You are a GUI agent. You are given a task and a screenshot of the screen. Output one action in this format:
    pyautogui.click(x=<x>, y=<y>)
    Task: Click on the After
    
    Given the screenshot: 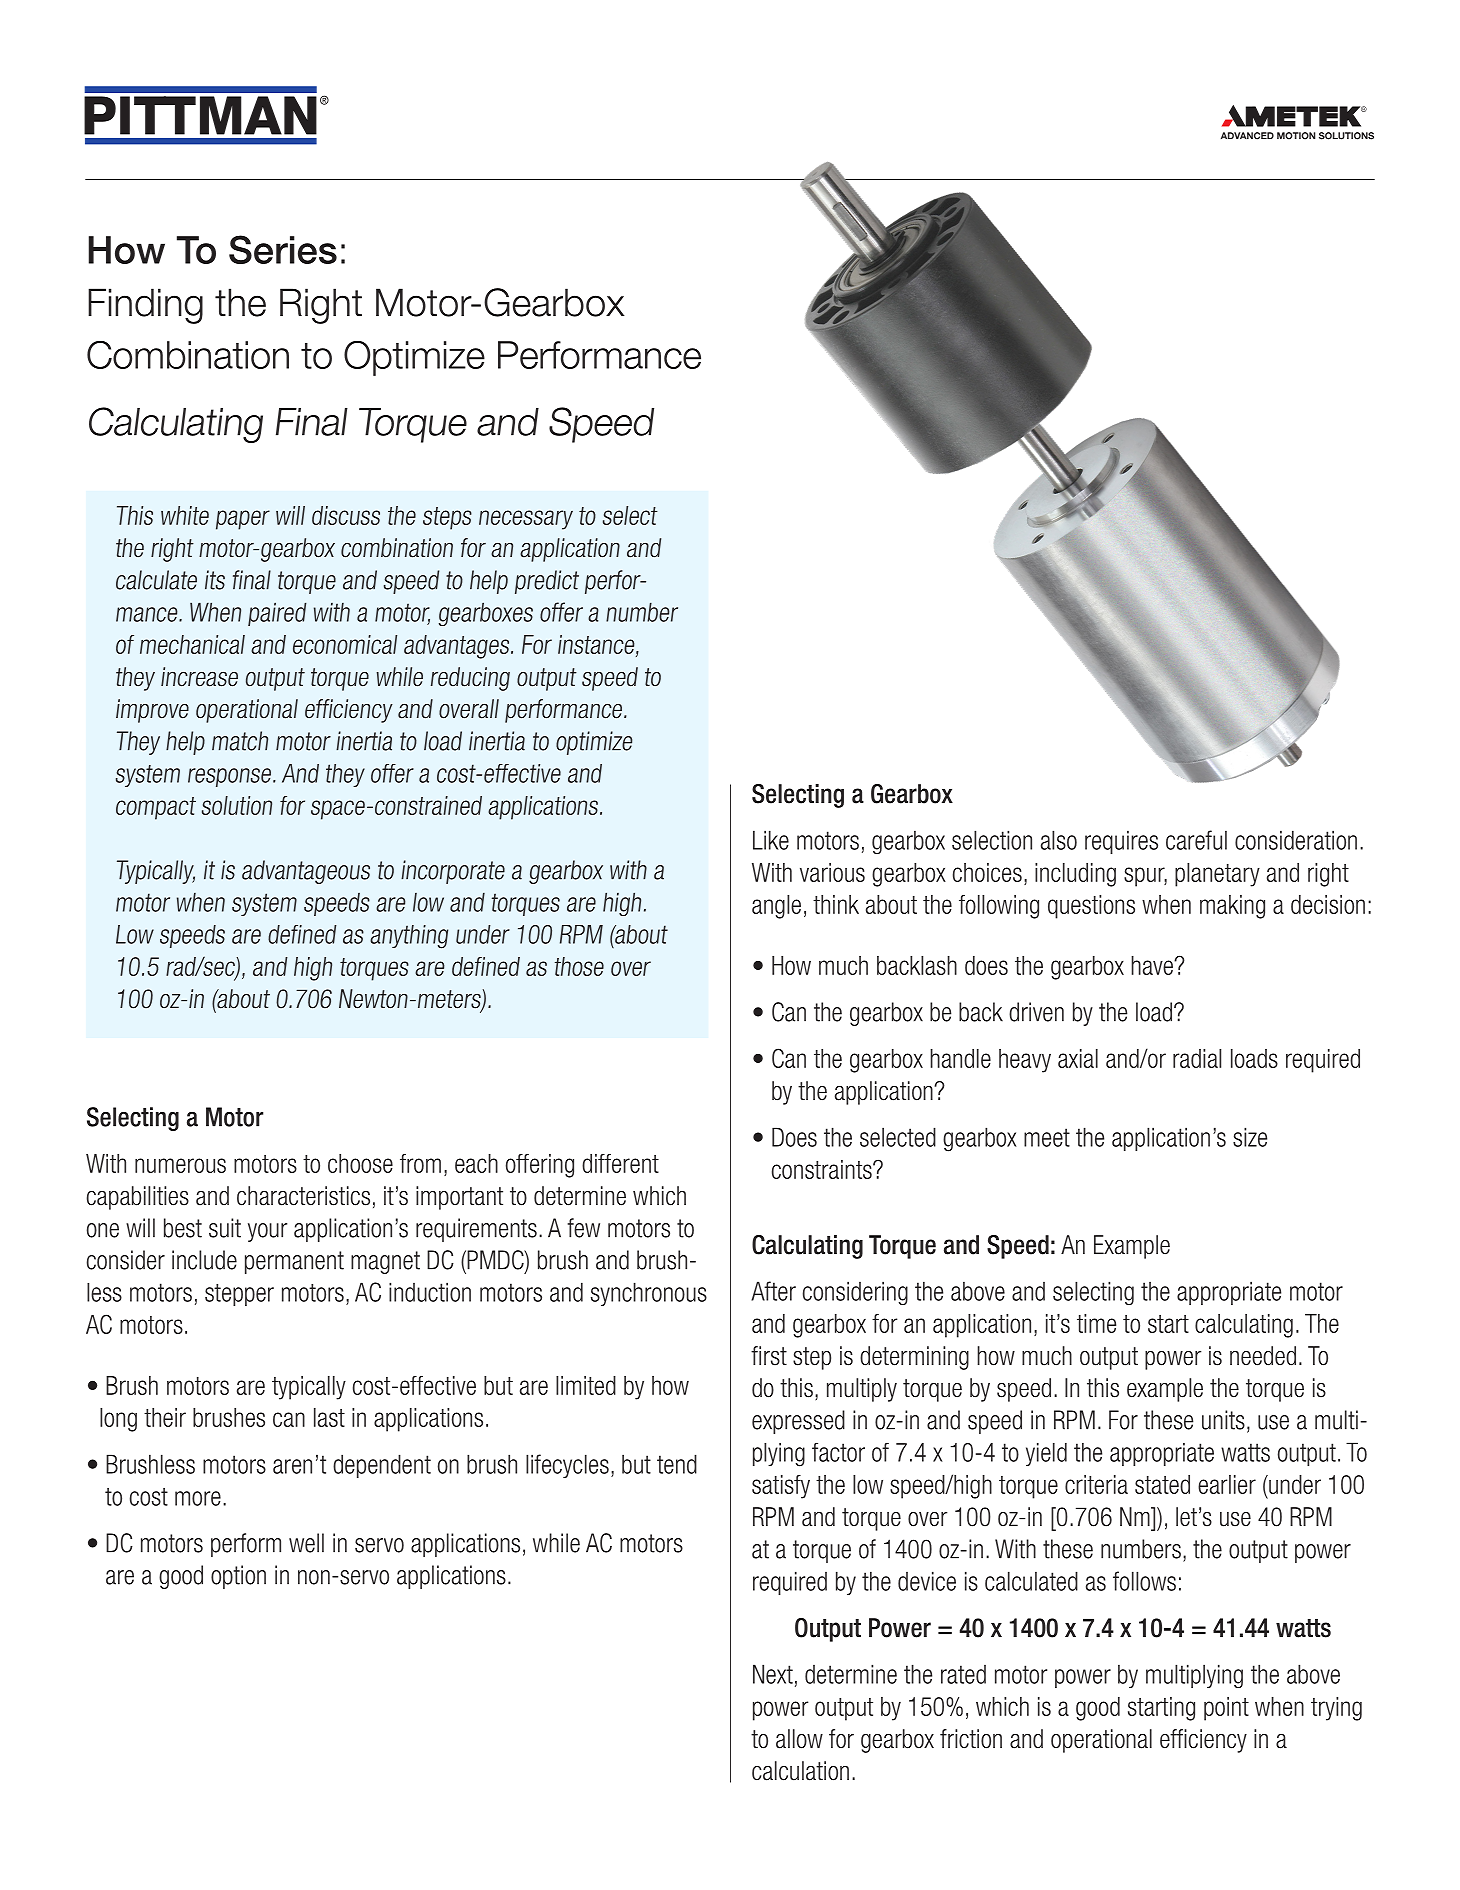 What is the action you would take?
    pyautogui.click(x=773, y=1291)
